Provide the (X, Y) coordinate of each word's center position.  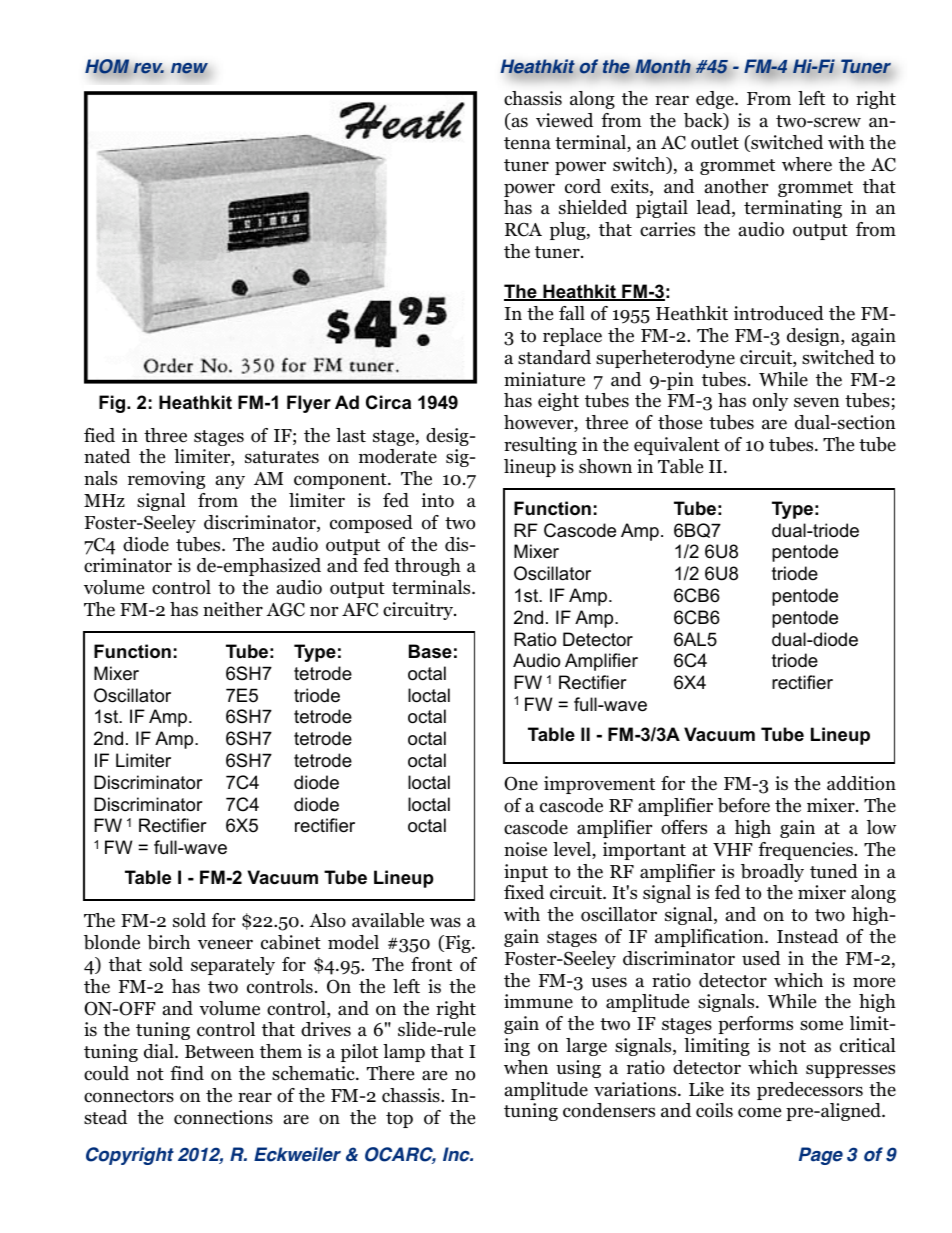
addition (861, 783)
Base (430, 651)
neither (233, 609)
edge (716, 100)
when (526, 1067)
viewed (564, 120)
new (189, 68)
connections (223, 1117)
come (759, 1112)
